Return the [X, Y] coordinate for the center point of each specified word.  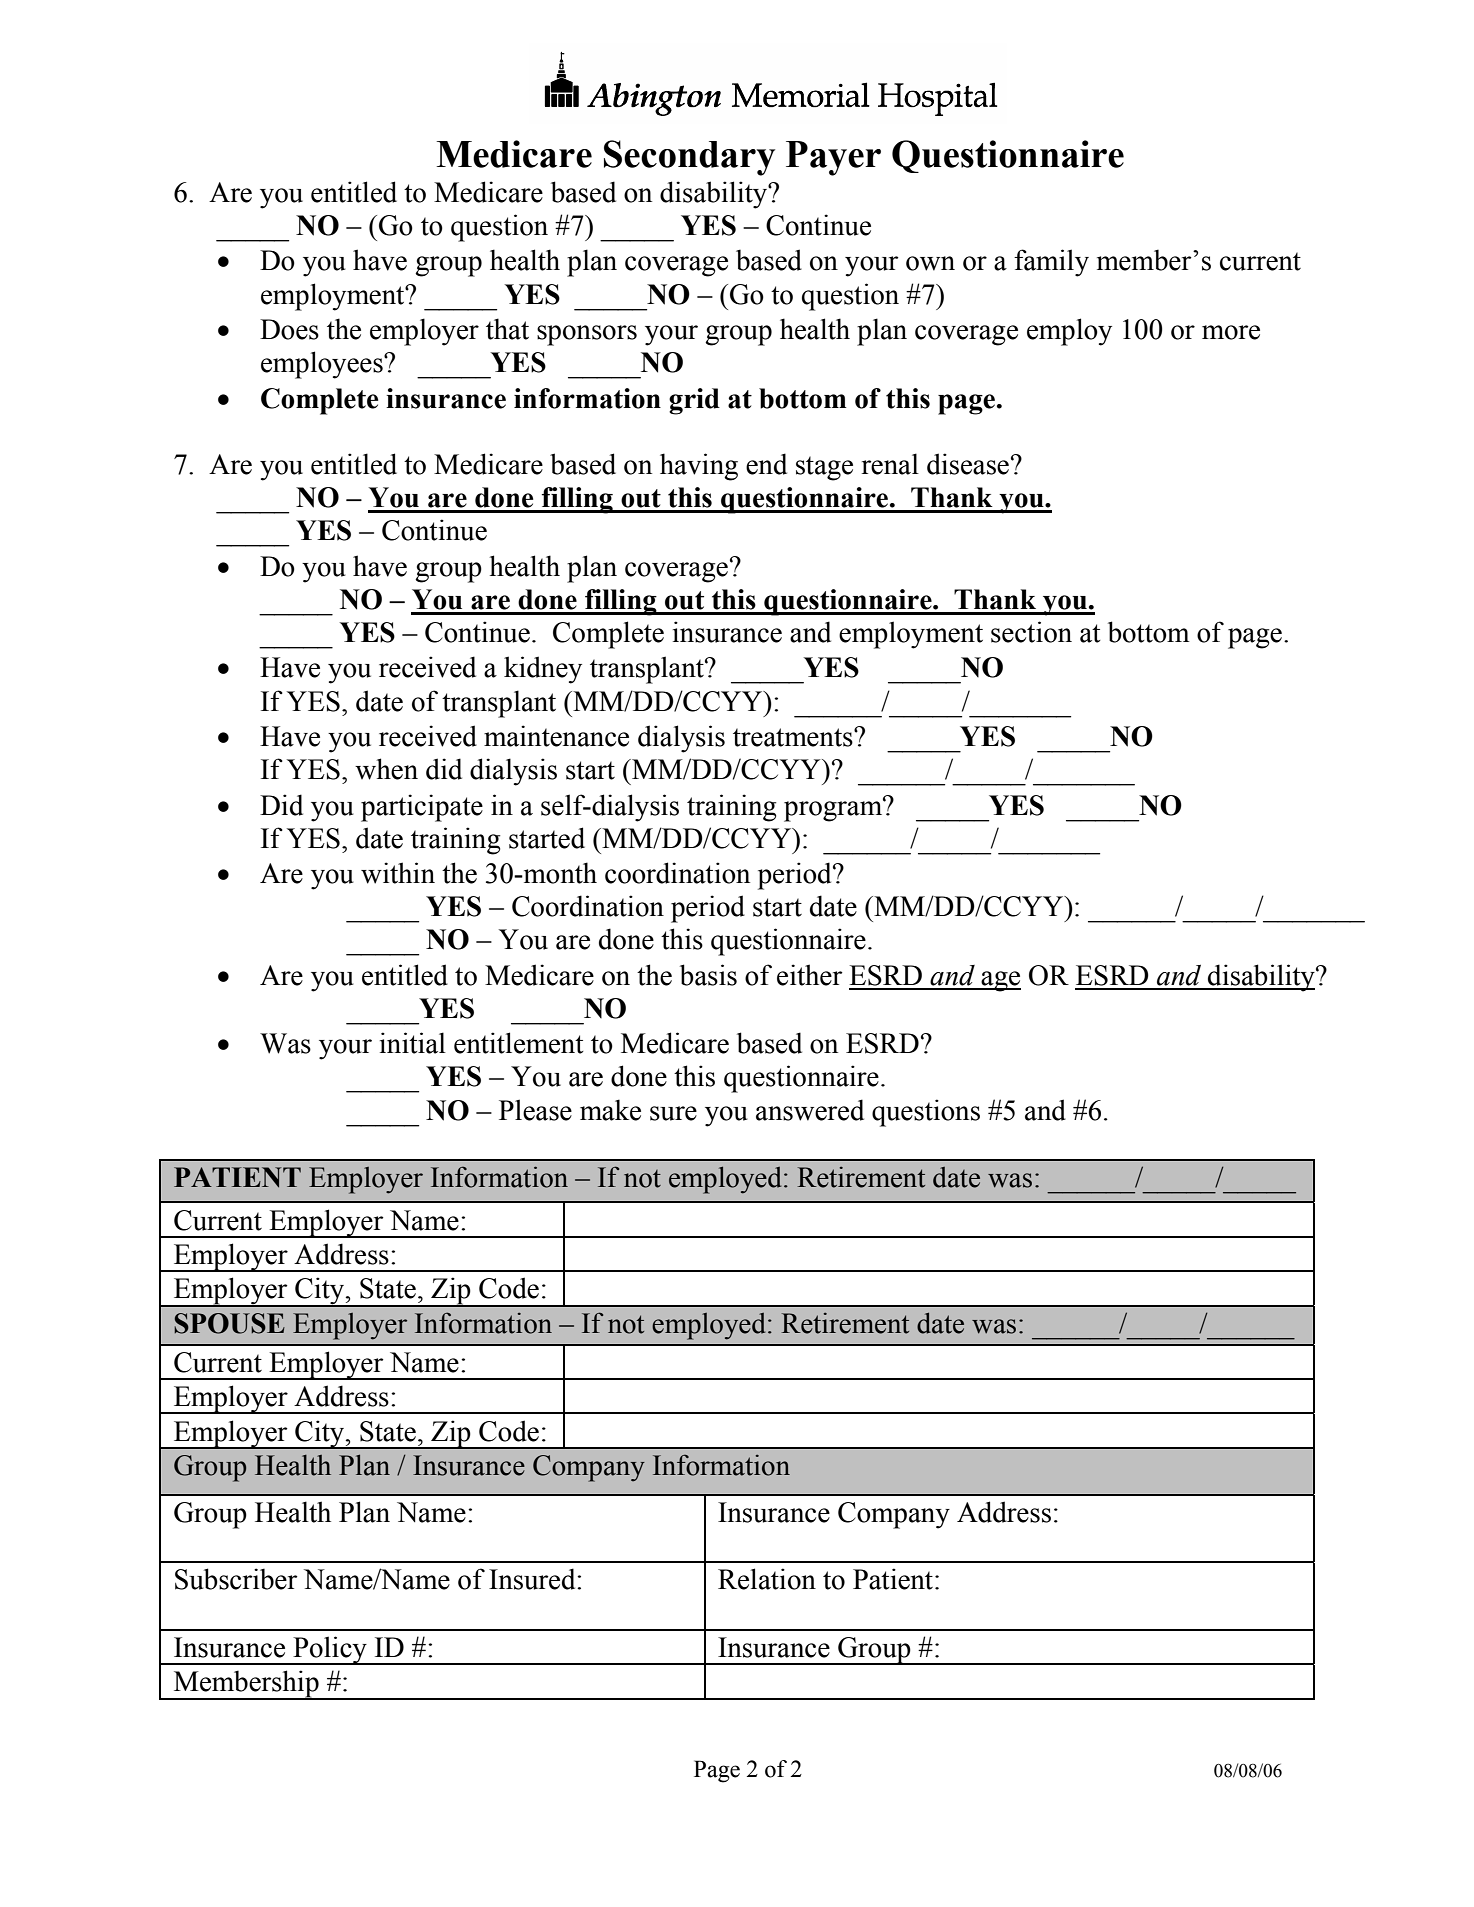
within [398, 873]
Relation [767, 1579]
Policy [330, 1650]
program [834, 810]
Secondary [689, 158]
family [1051, 263]
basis [708, 975]
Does [289, 329]
